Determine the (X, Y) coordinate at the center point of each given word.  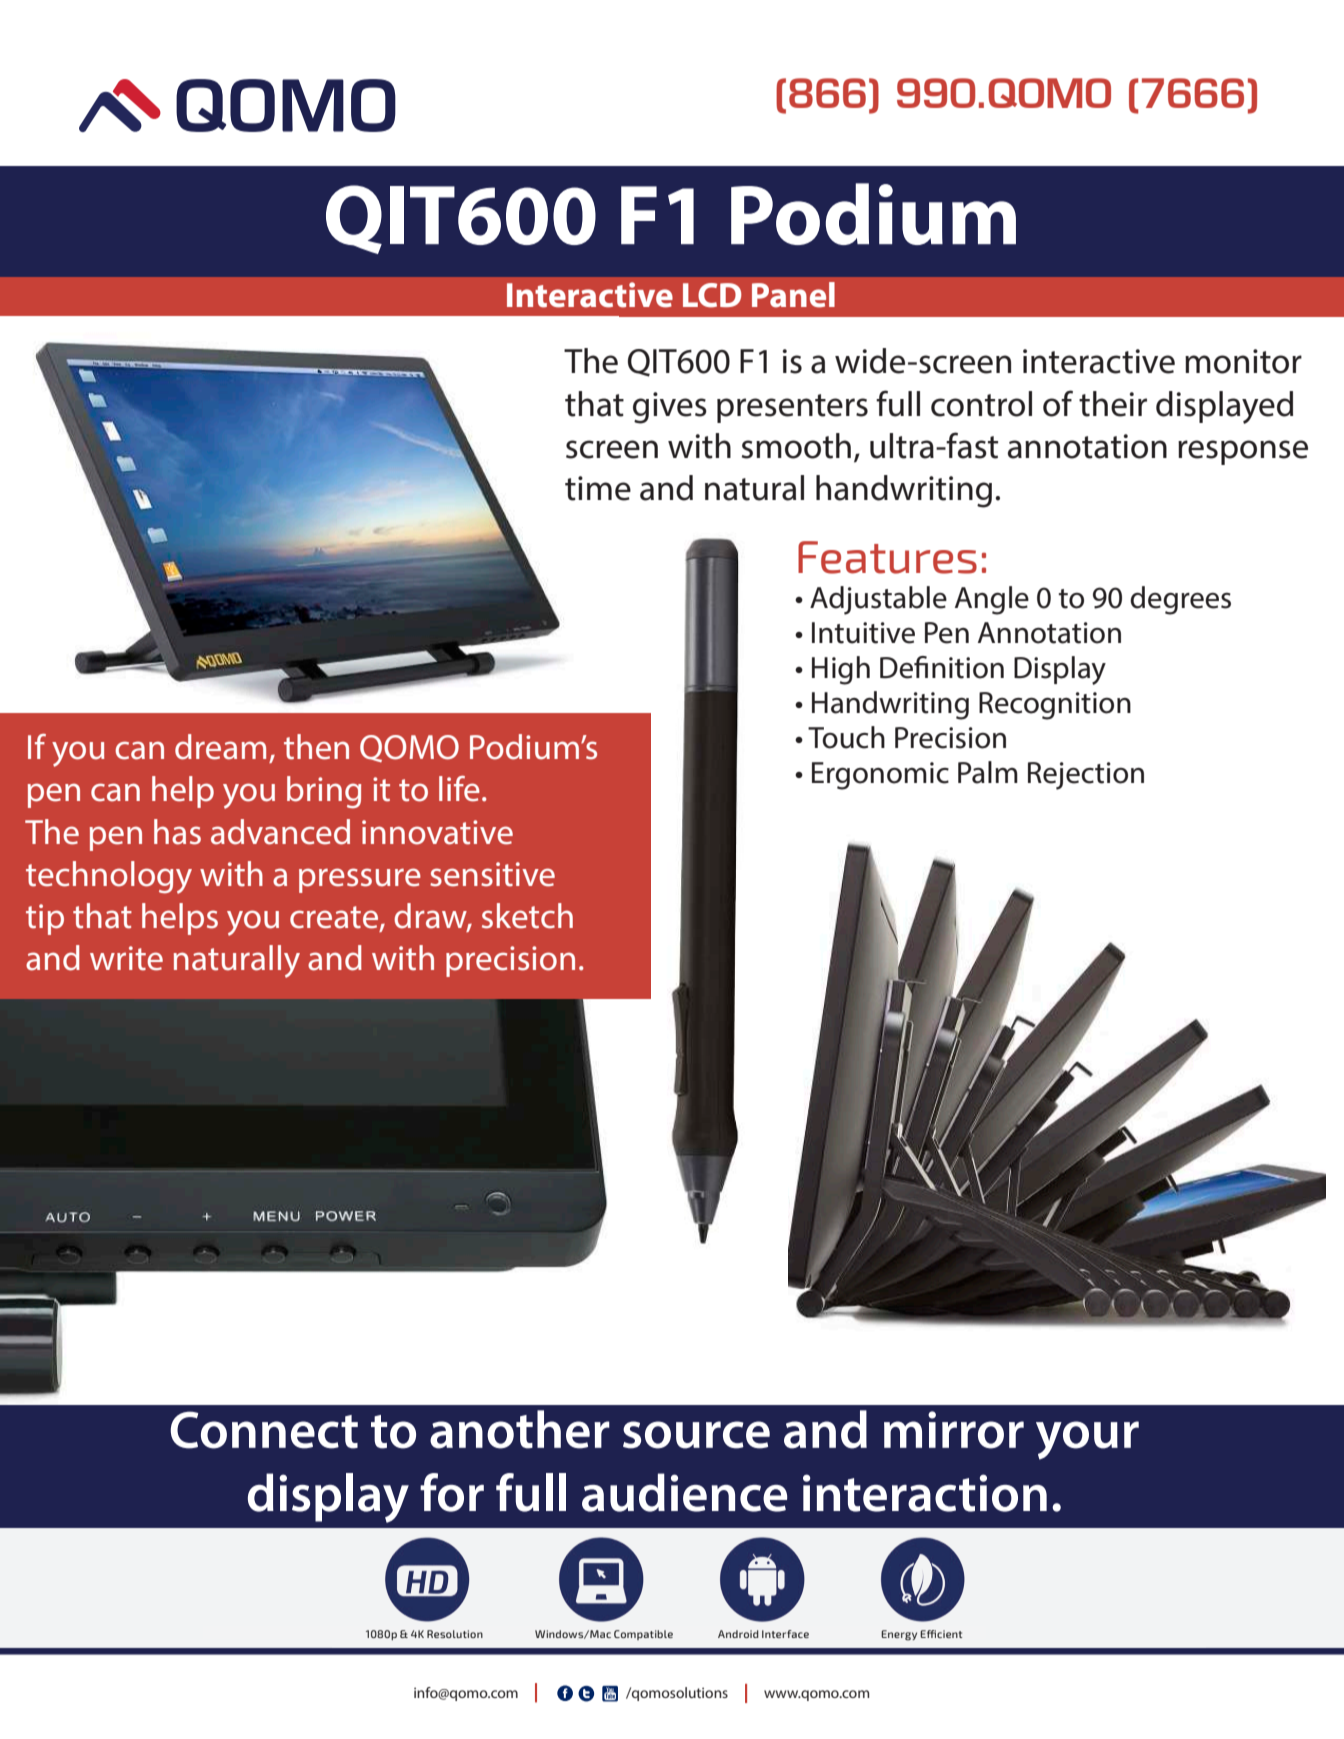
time (598, 488)
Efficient (941, 1634)
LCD (712, 295)
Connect (264, 1430)
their (1113, 404)
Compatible (643, 1635)
